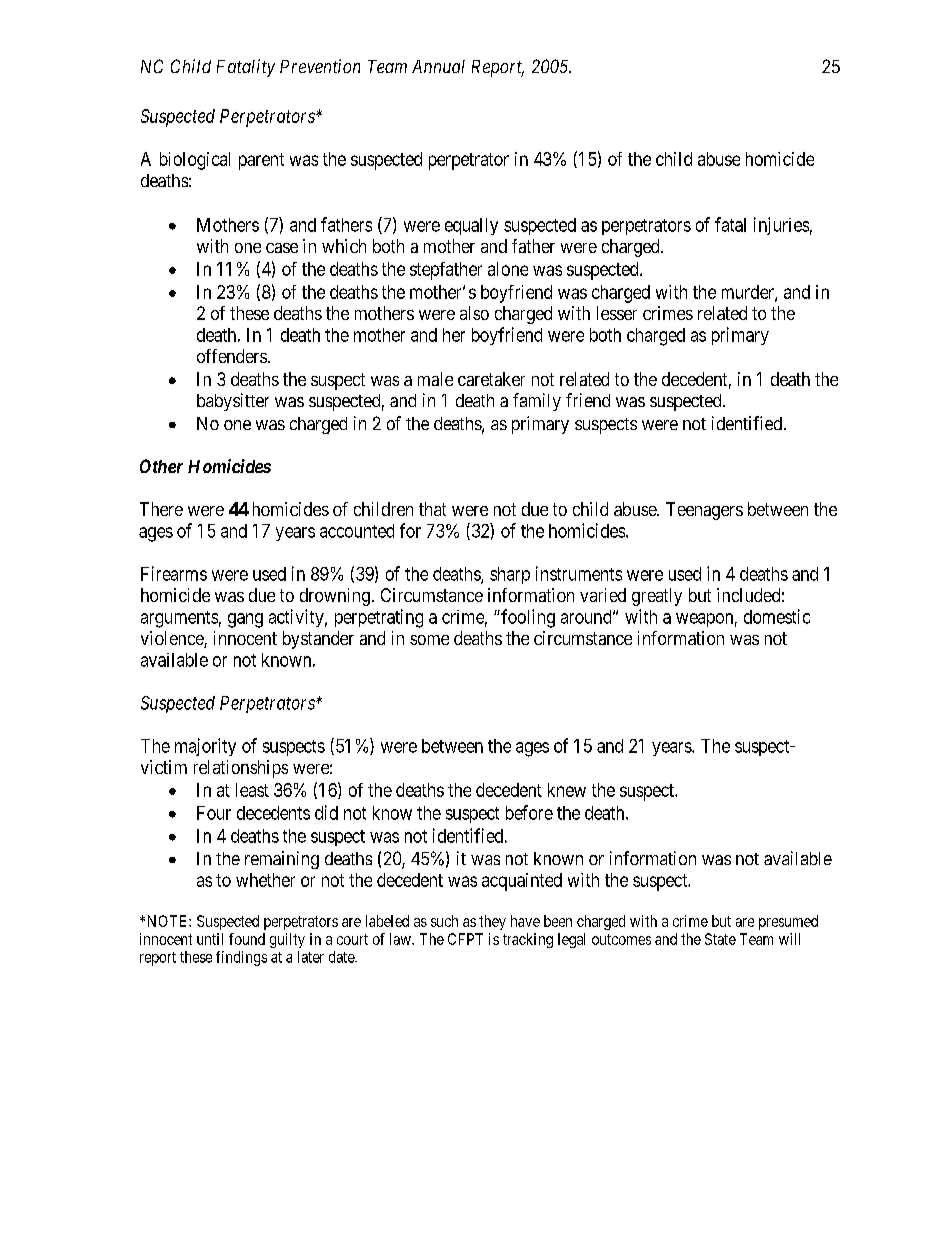 The image size is (952, 1233). Describe the element at coordinates (749, 293) in the screenshot. I see `murder` at that location.
